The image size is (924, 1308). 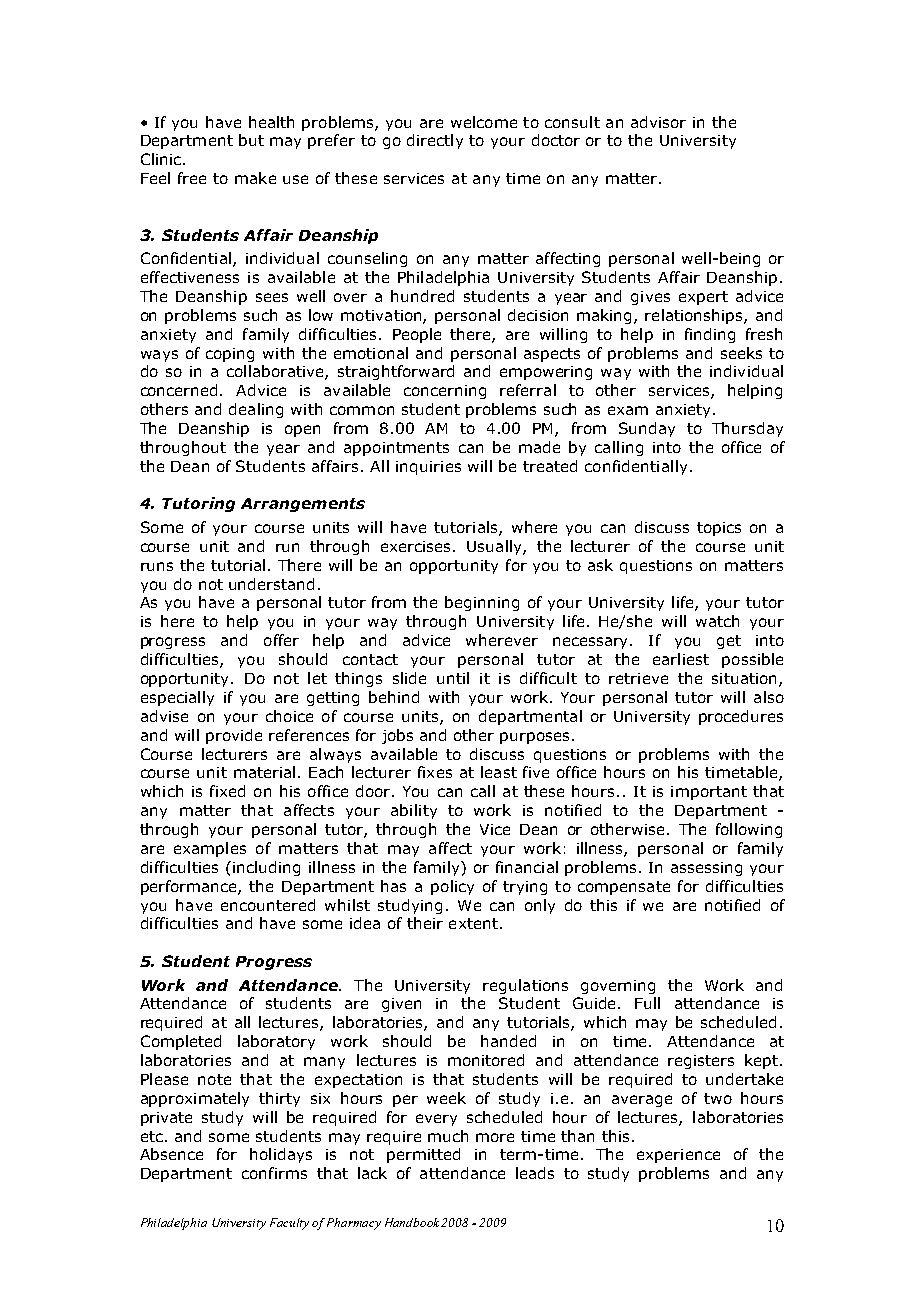 What do you see at coordinates (266, 868) in the page?
I see `including` at bounding box center [266, 868].
